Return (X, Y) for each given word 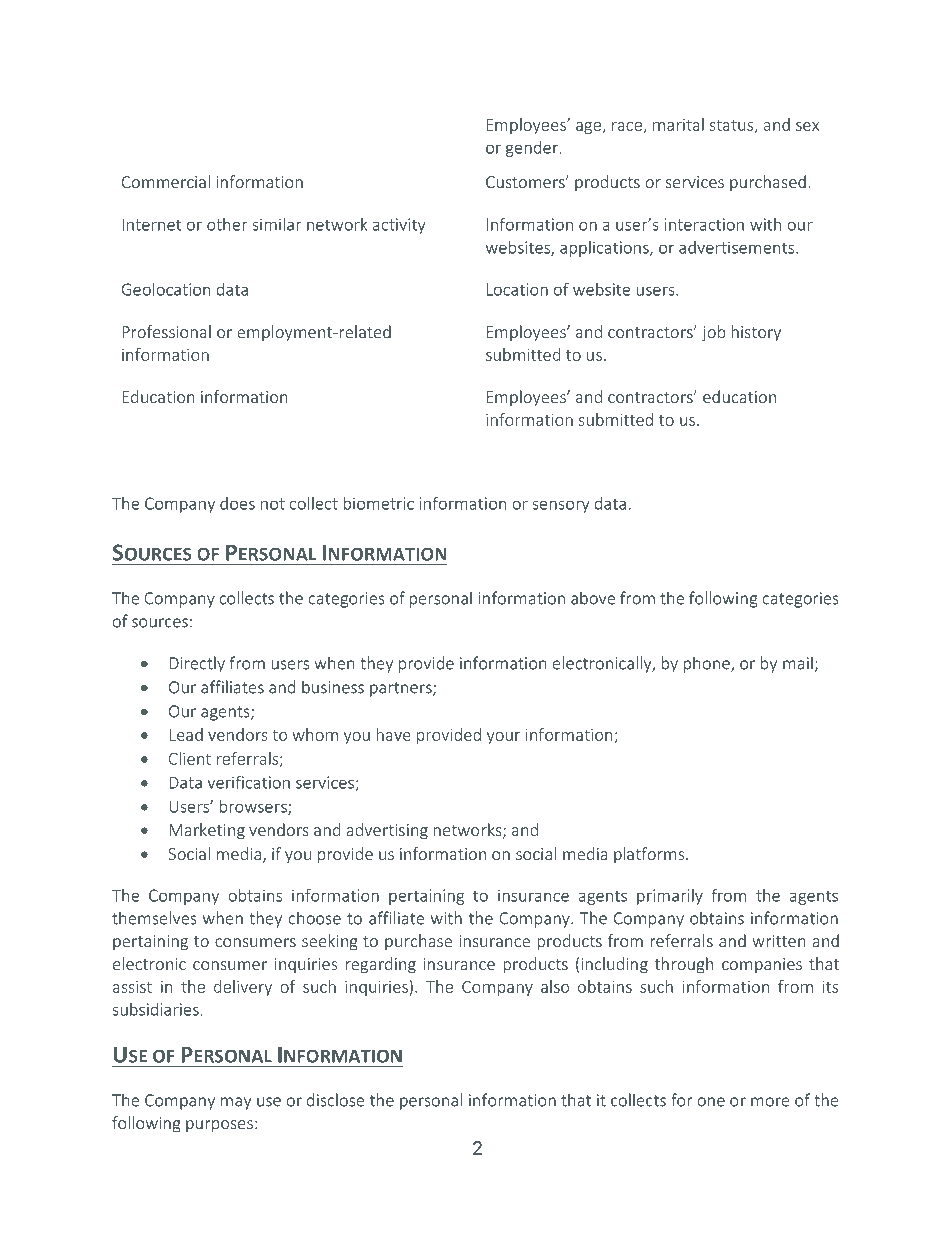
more (770, 1102)
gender (533, 149)
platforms (650, 855)
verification (248, 782)
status (733, 126)
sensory (561, 506)
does (237, 503)
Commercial (166, 181)
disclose (335, 1100)
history (756, 333)
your (503, 738)
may (236, 1103)
